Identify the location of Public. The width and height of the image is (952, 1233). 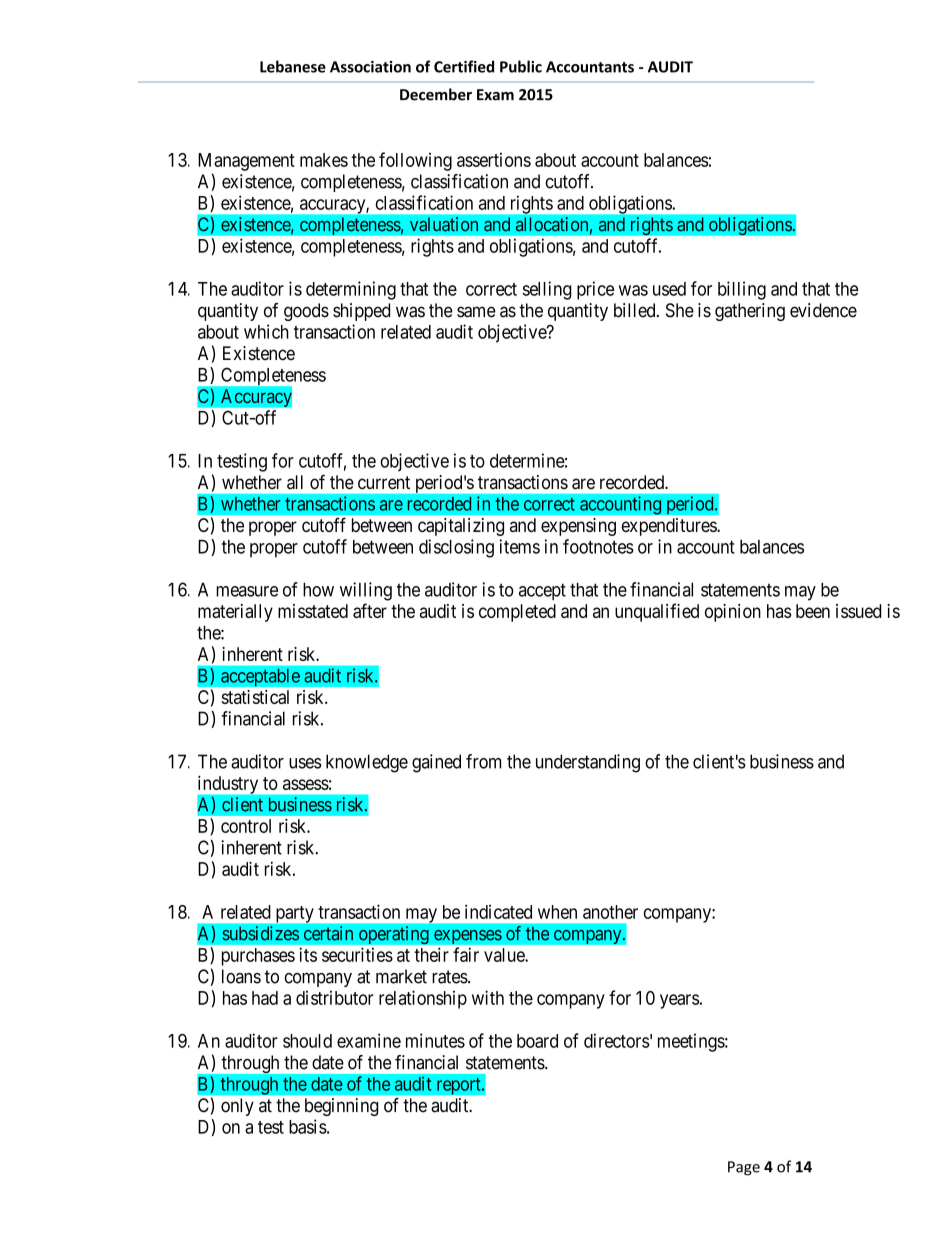
(521, 66).
